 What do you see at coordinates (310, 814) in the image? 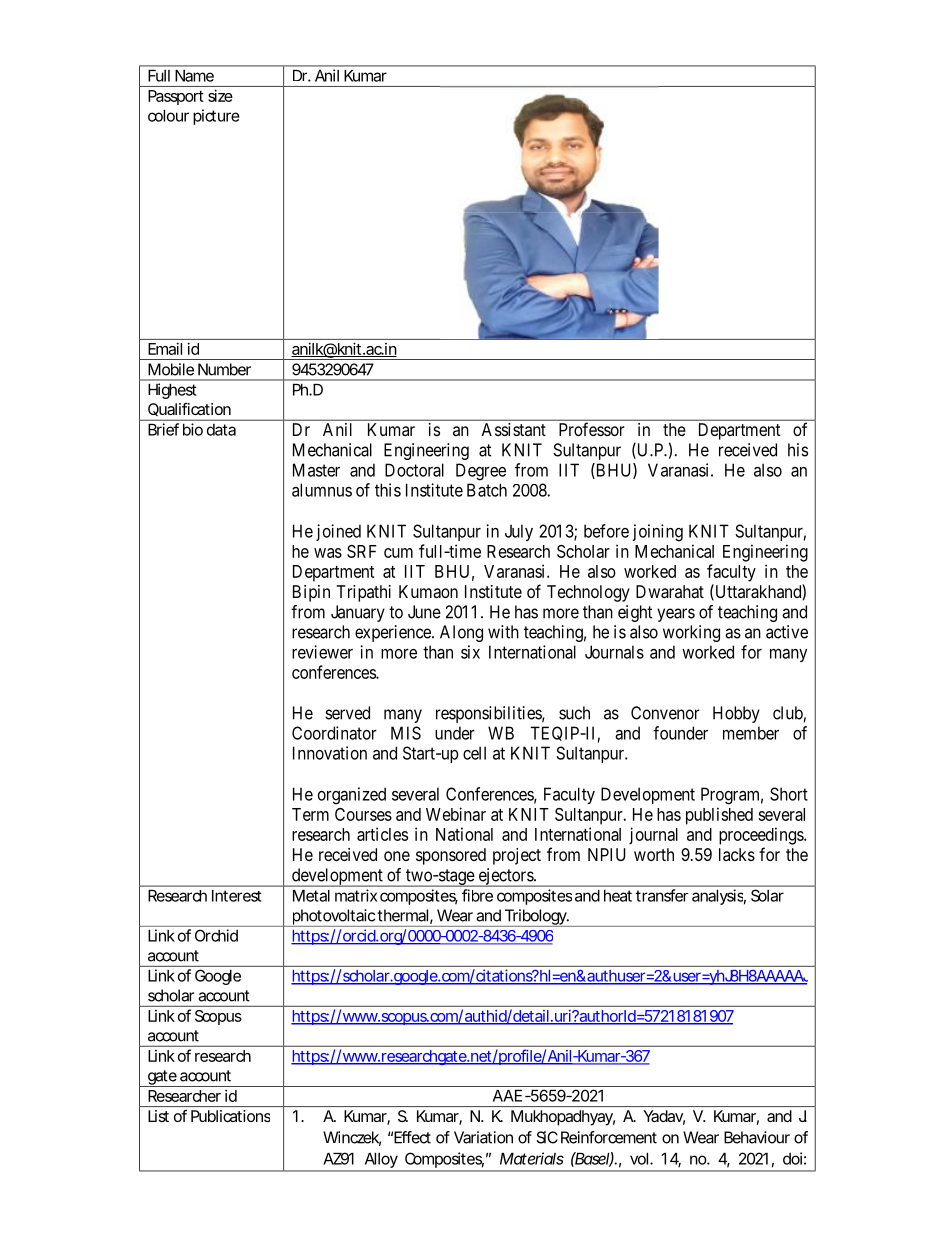
I see `Term` at bounding box center [310, 814].
